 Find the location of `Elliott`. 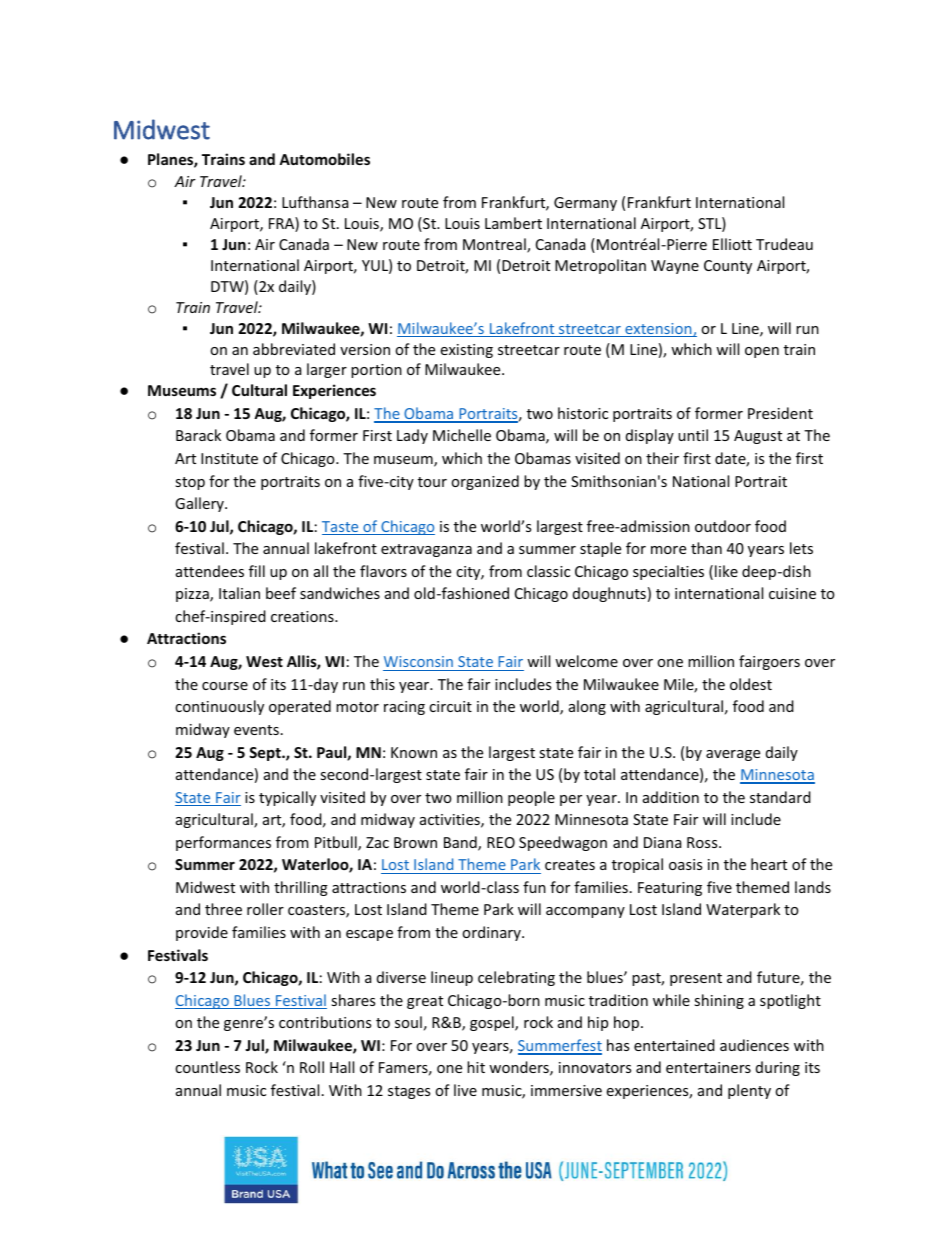

Elliott is located at coordinates (732, 244).
